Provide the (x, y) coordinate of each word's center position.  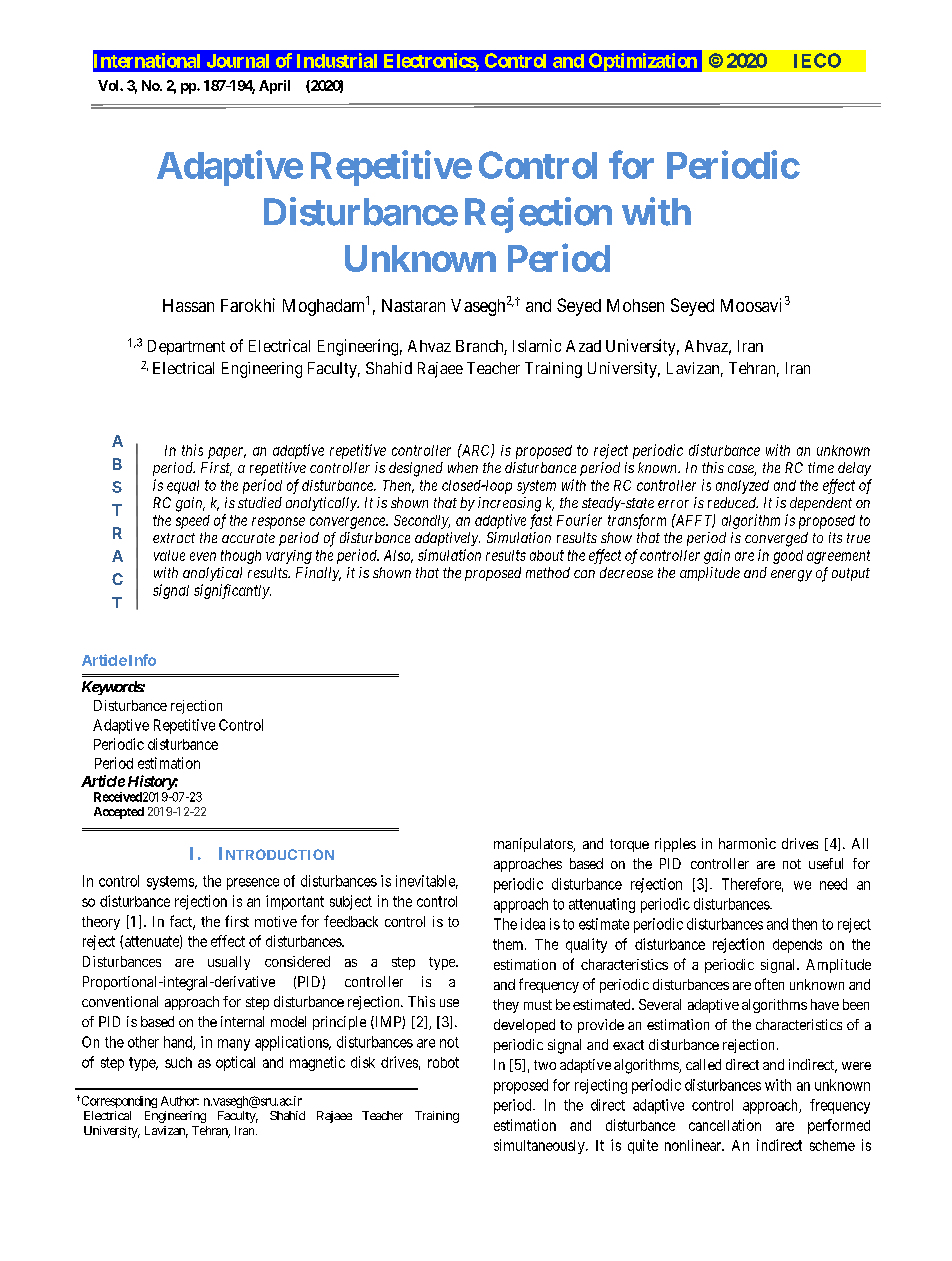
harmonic (747, 843)
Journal (238, 61)
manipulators (534, 845)
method (548, 572)
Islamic (537, 345)
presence (253, 884)
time (821, 467)
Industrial (337, 60)
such (178, 1062)
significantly (232, 591)
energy (791, 576)
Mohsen (635, 305)
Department (186, 347)
